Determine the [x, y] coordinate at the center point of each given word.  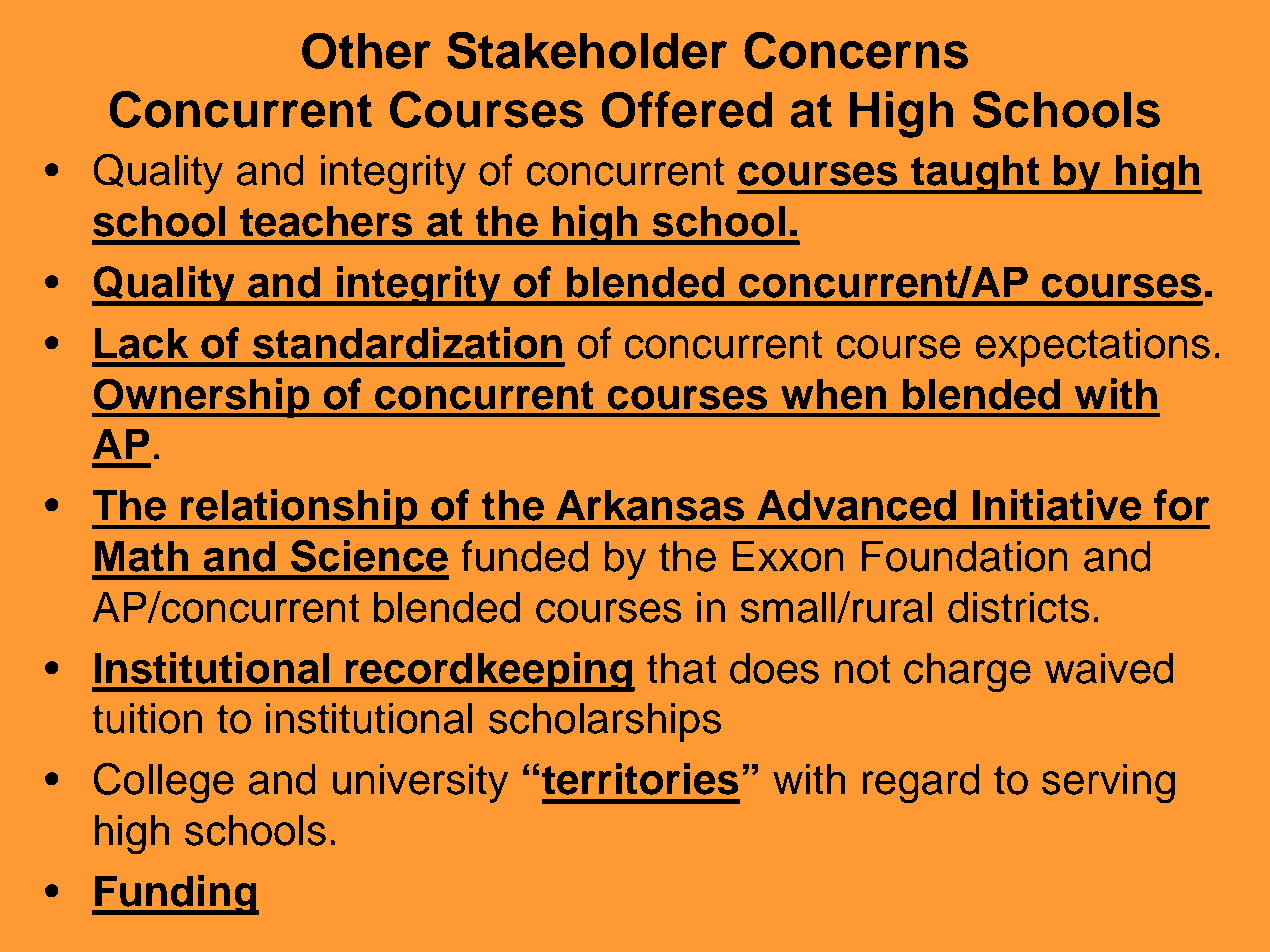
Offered [687, 109]
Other [366, 50]
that [681, 668]
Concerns [856, 50]
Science [369, 556]
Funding [176, 895]
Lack [141, 343]
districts [1018, 607]
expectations [1092, 347]
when [834, 394]
